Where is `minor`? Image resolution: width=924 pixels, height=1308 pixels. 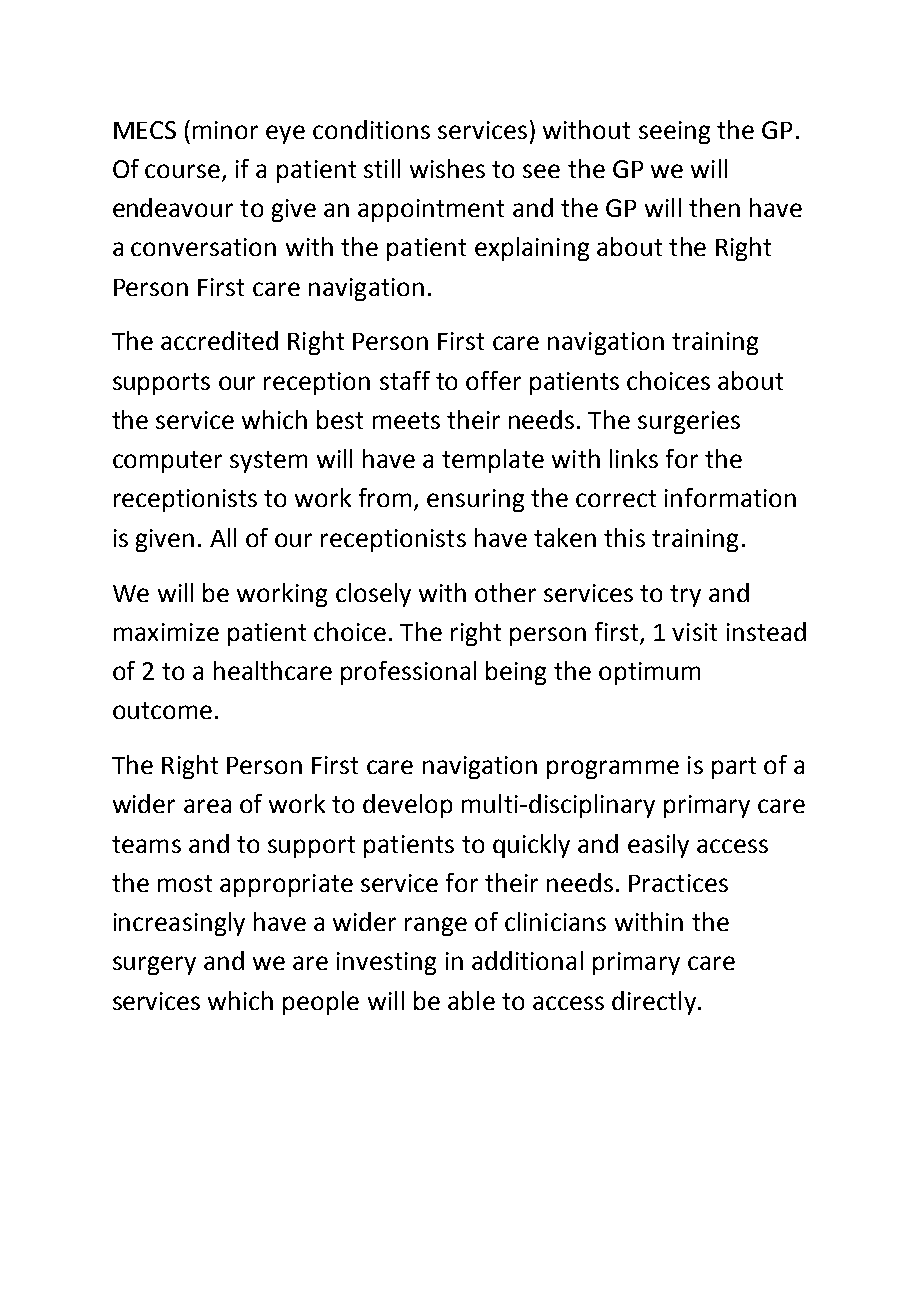
minor is located at coordinates (225, 130).
